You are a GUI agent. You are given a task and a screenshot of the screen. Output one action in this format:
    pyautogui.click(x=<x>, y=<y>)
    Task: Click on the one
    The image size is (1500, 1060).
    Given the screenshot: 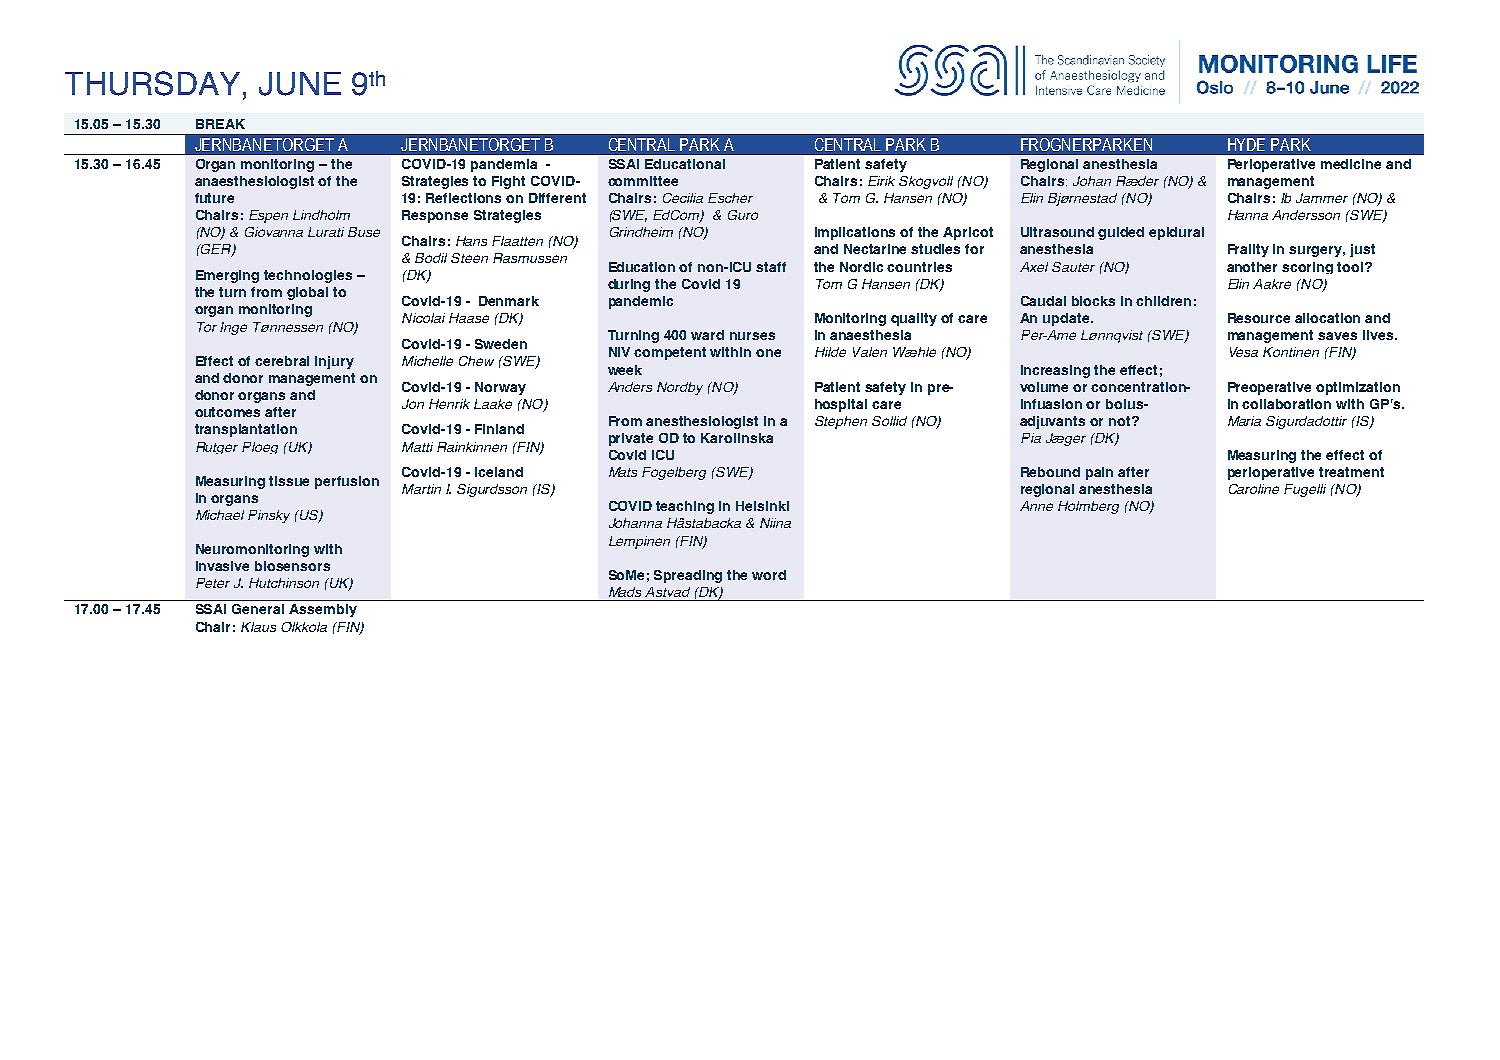 What is the action you would take?
    pyautogui.click(x=768, y=353)
